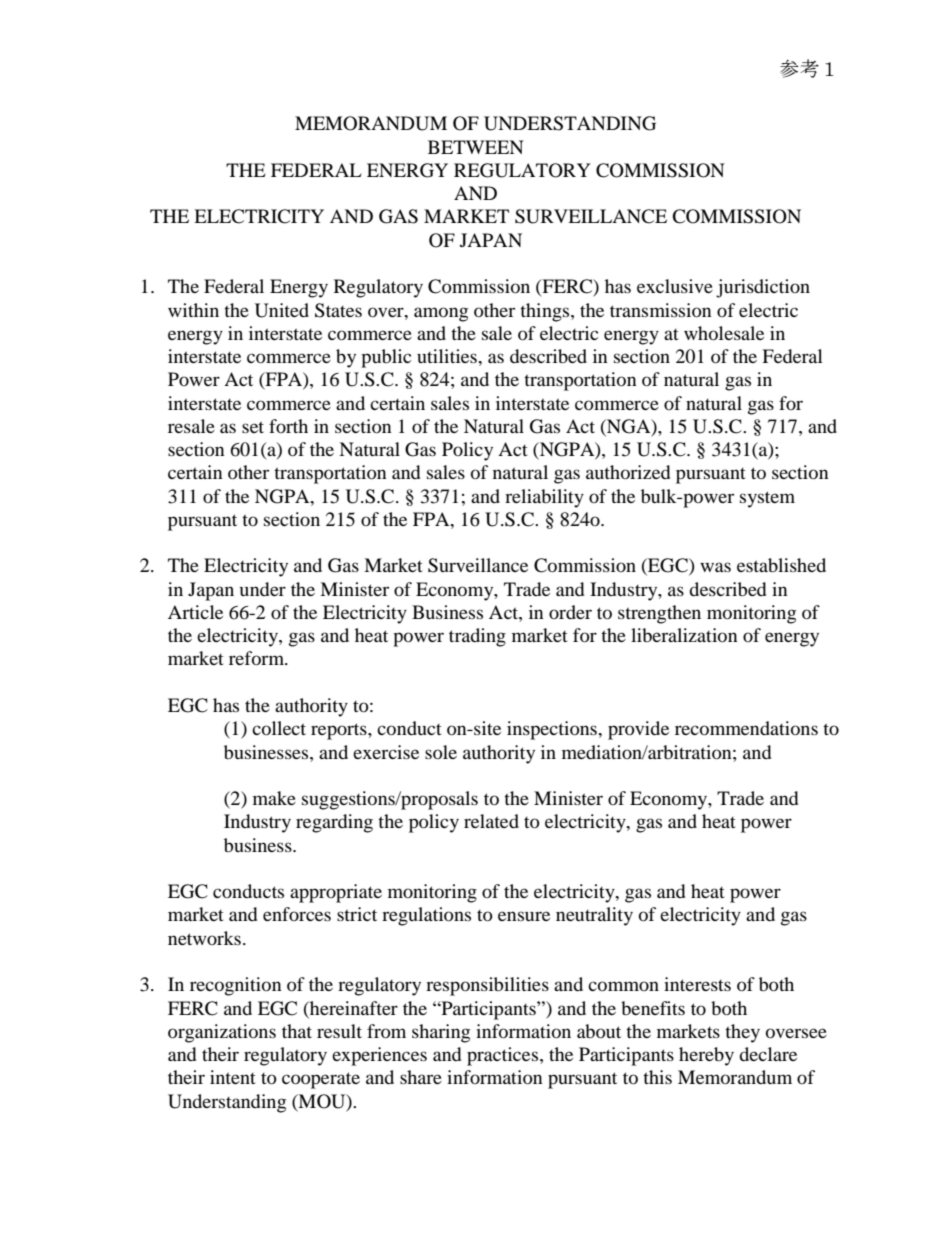  I want to click on transmission, so click(661, 310).
